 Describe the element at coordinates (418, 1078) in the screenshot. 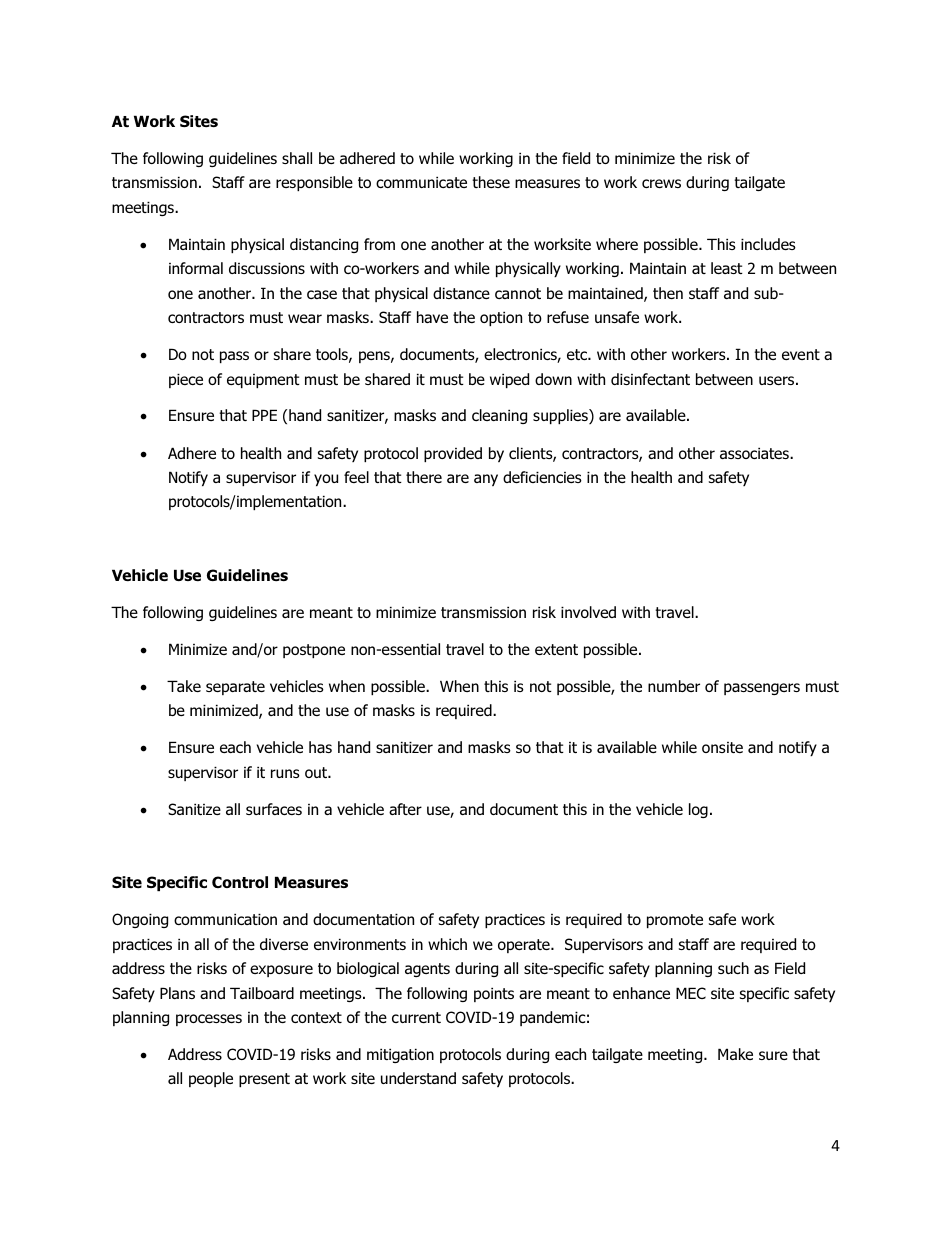

I see `understand` at that location.
